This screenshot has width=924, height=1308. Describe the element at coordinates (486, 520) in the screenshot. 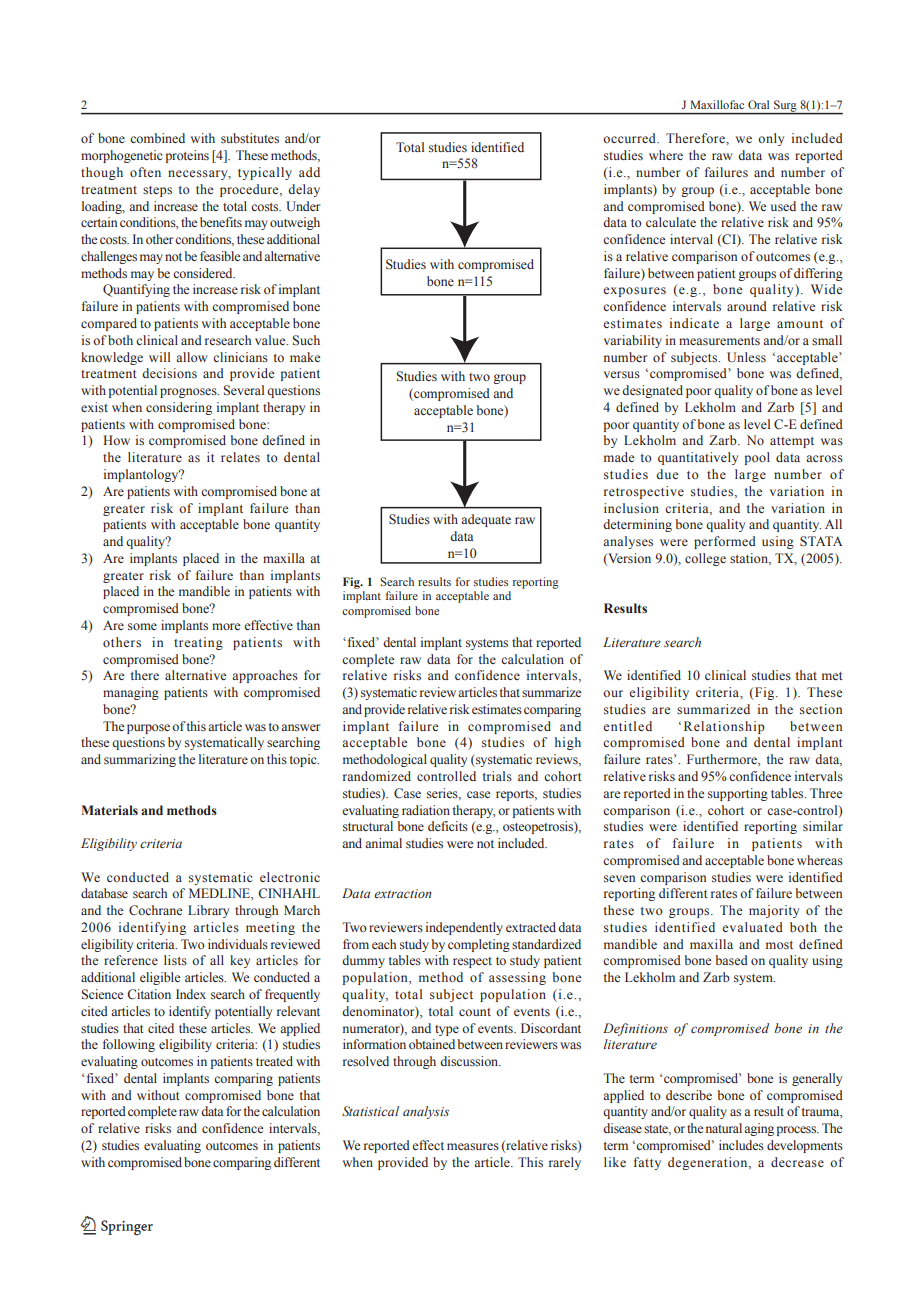

I see `adequate` at that location.
